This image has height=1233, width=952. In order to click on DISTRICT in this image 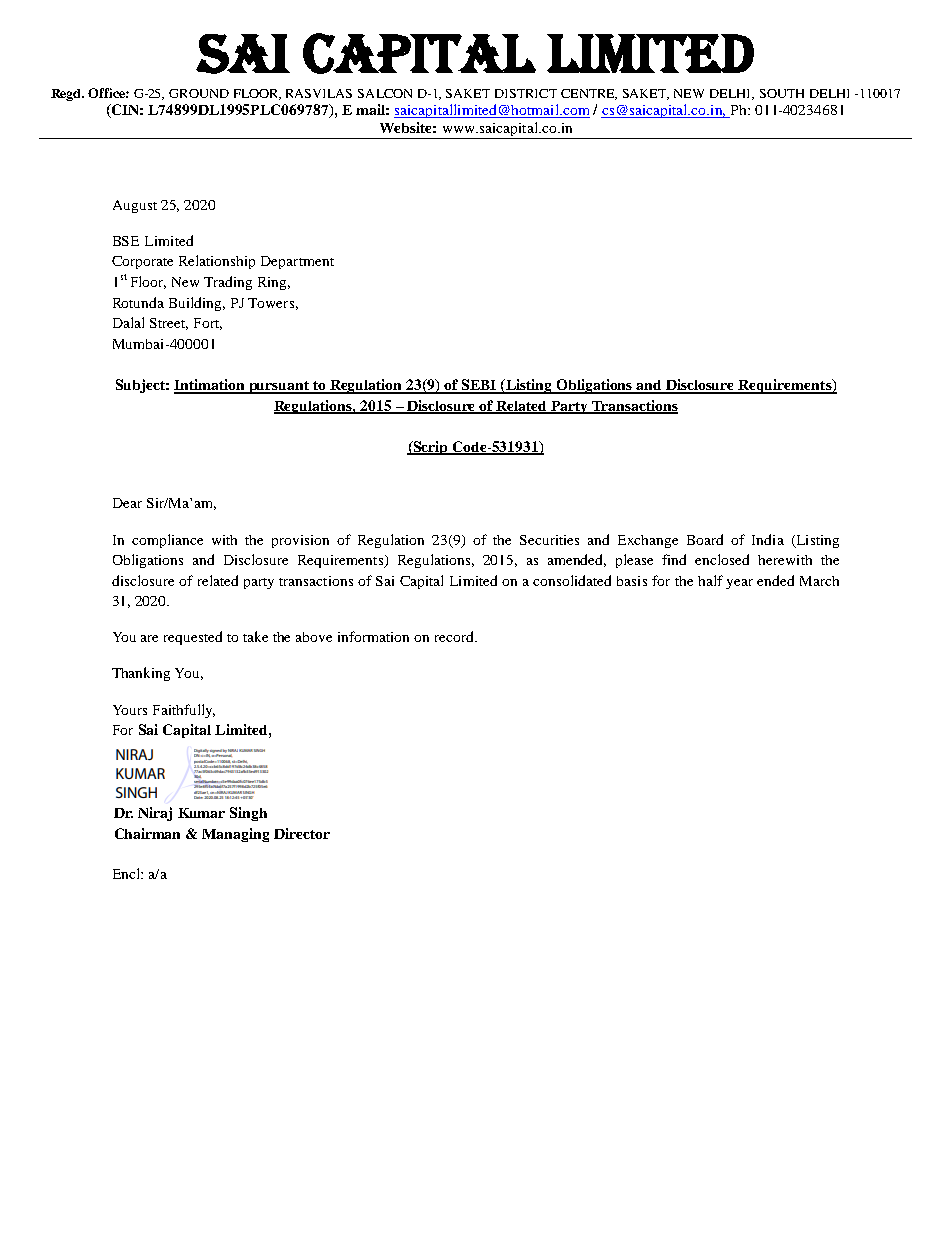, I will do `click(526, 93)`.
